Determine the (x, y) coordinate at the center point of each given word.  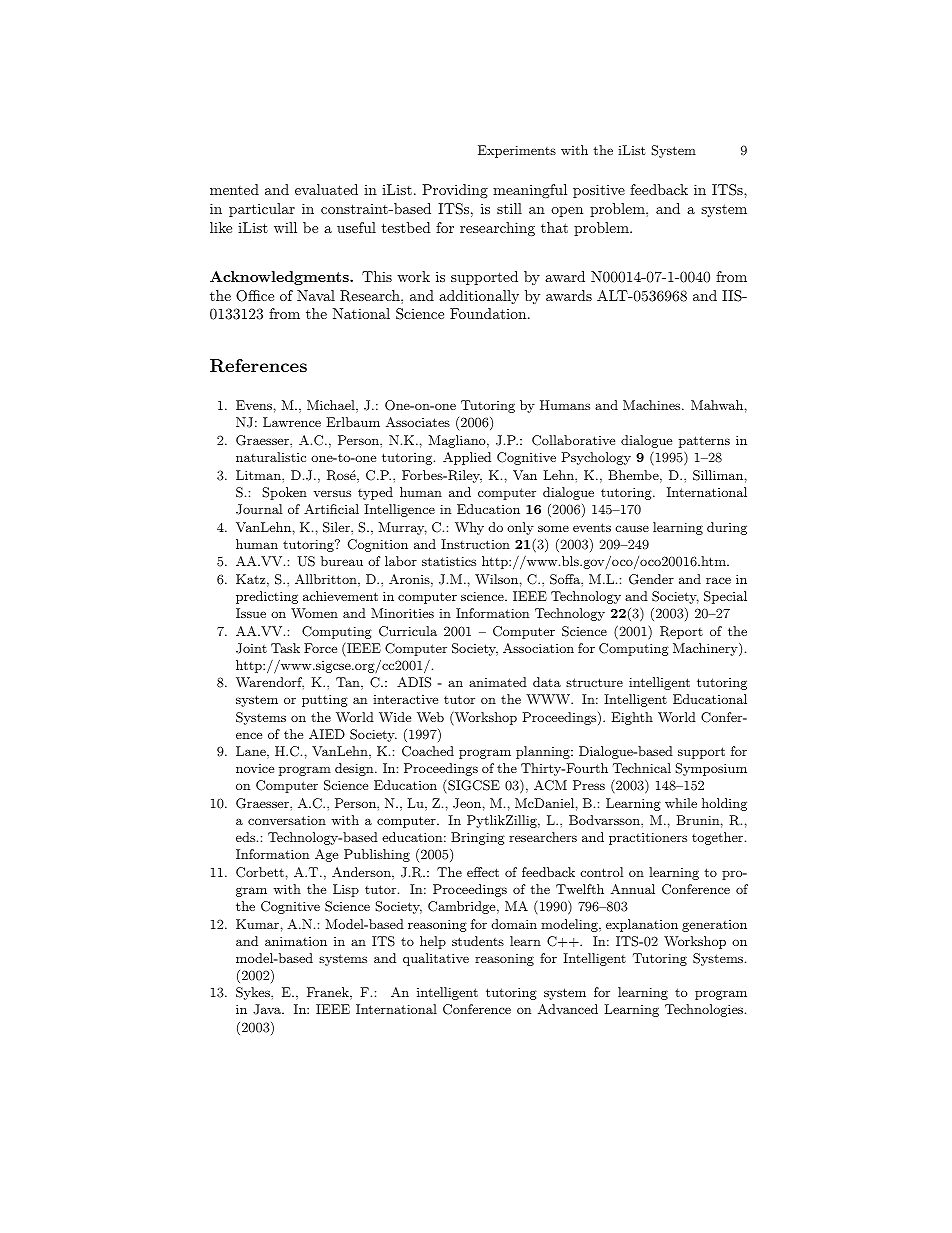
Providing (455, 191)
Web (430, 717)
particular (262, 210)
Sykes (254, 993)
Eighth (632, 718)
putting (325, 700)
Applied (467, 458)
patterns (704, 442)
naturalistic (271, 457)
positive (599, 191)
